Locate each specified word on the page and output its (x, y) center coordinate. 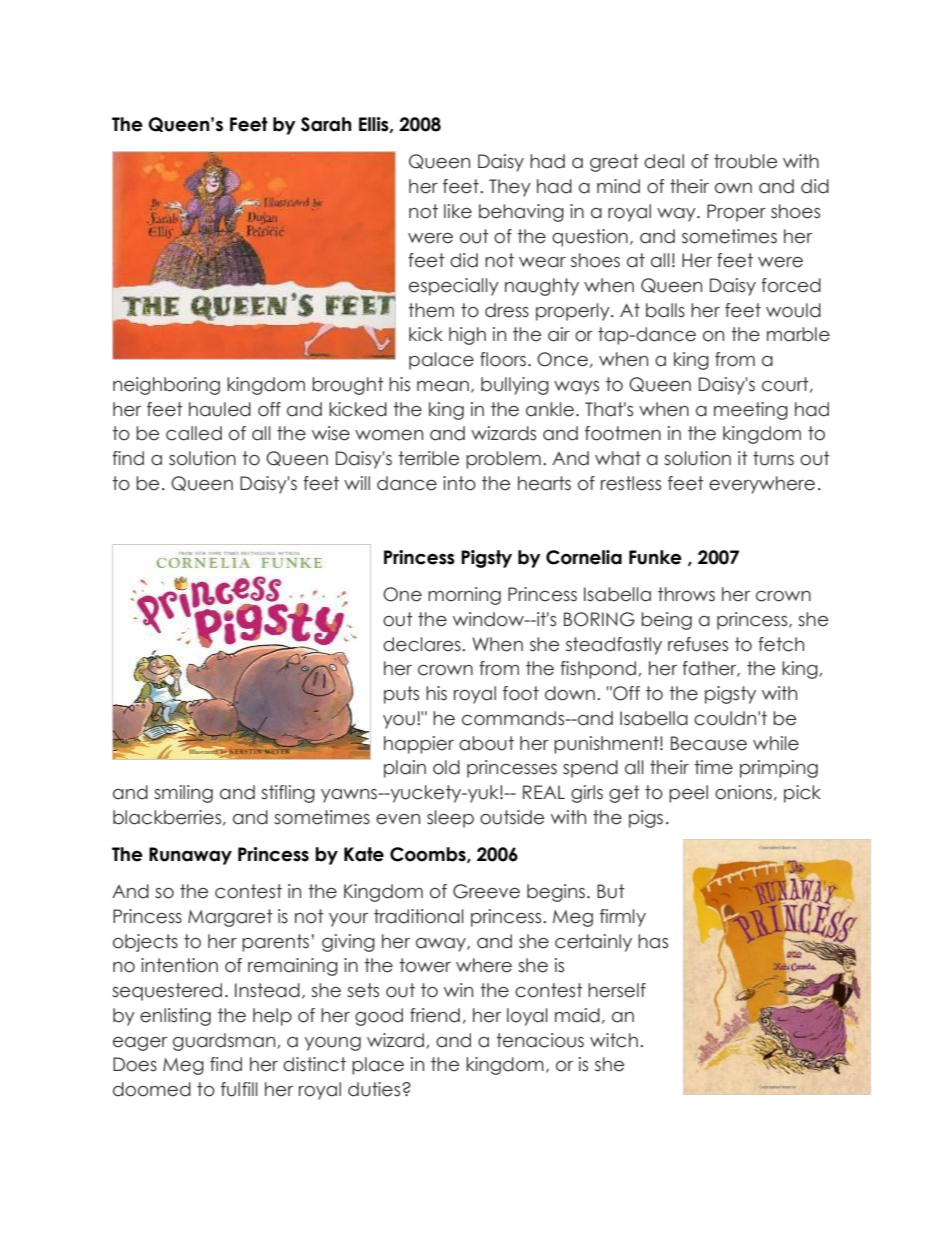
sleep (450, 819)
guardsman (225, 1042)
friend (435, 1015)
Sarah (326, 124)
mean (443, 386)
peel (688, 794)
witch (614, 1040)
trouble (745, 161)
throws (686, 594)
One (402, 594)
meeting (751, 411)
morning (464, 596)
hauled (220, 409)
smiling (183, 794)
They (510, 188)
